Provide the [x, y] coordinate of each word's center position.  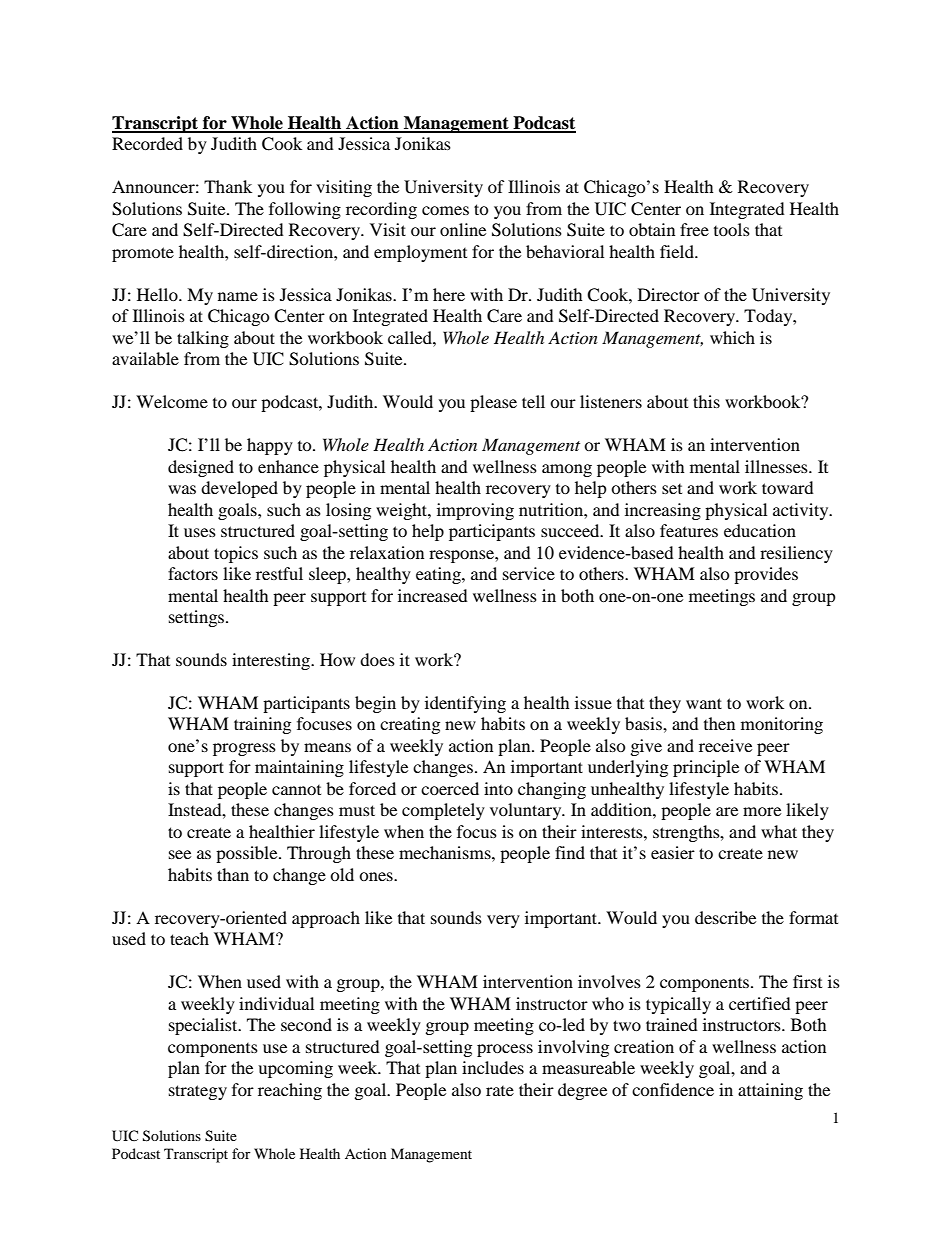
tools [732, 229]
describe [725, 917]
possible [248, 854]
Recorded [147, 143]
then [719, 723]
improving [475, 511]
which [732, 337]
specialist [204, 1026]
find [570, 852]
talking [203, 339]
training [262, 725]
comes [445, 210]
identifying [465, 704]
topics [236, 554]
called [411, 337]
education [760, 530]
